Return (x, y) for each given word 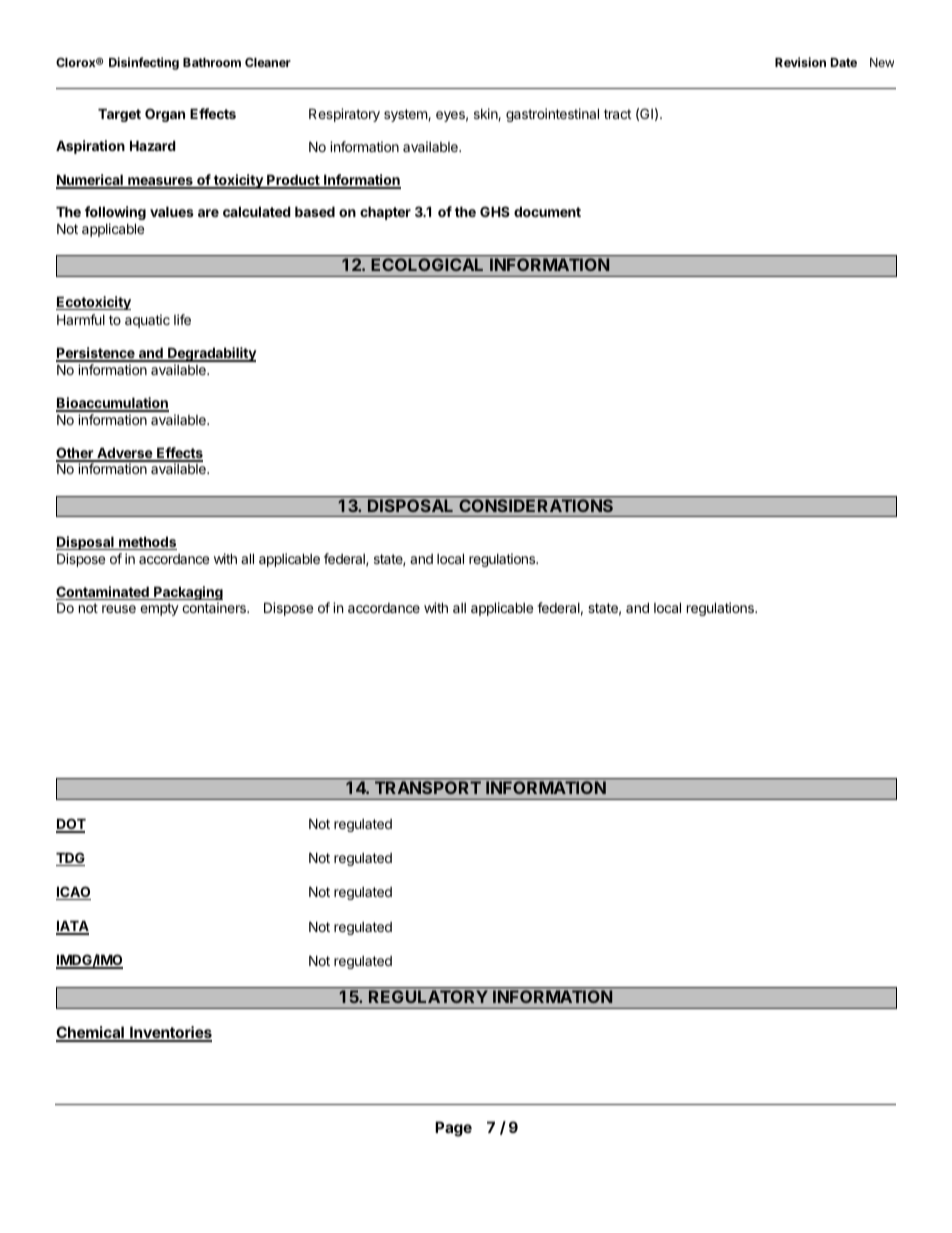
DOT (71, 825)
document (547, 211)
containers (215, 607)
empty (159, 609)
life (182, 319)
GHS (495, 211)
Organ (165, 115)
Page (453, 1129)
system (406, 115)
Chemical (91, 1033)
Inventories (170, 1033)
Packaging (187, 594)
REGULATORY (428, 996)
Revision (800, 62)
